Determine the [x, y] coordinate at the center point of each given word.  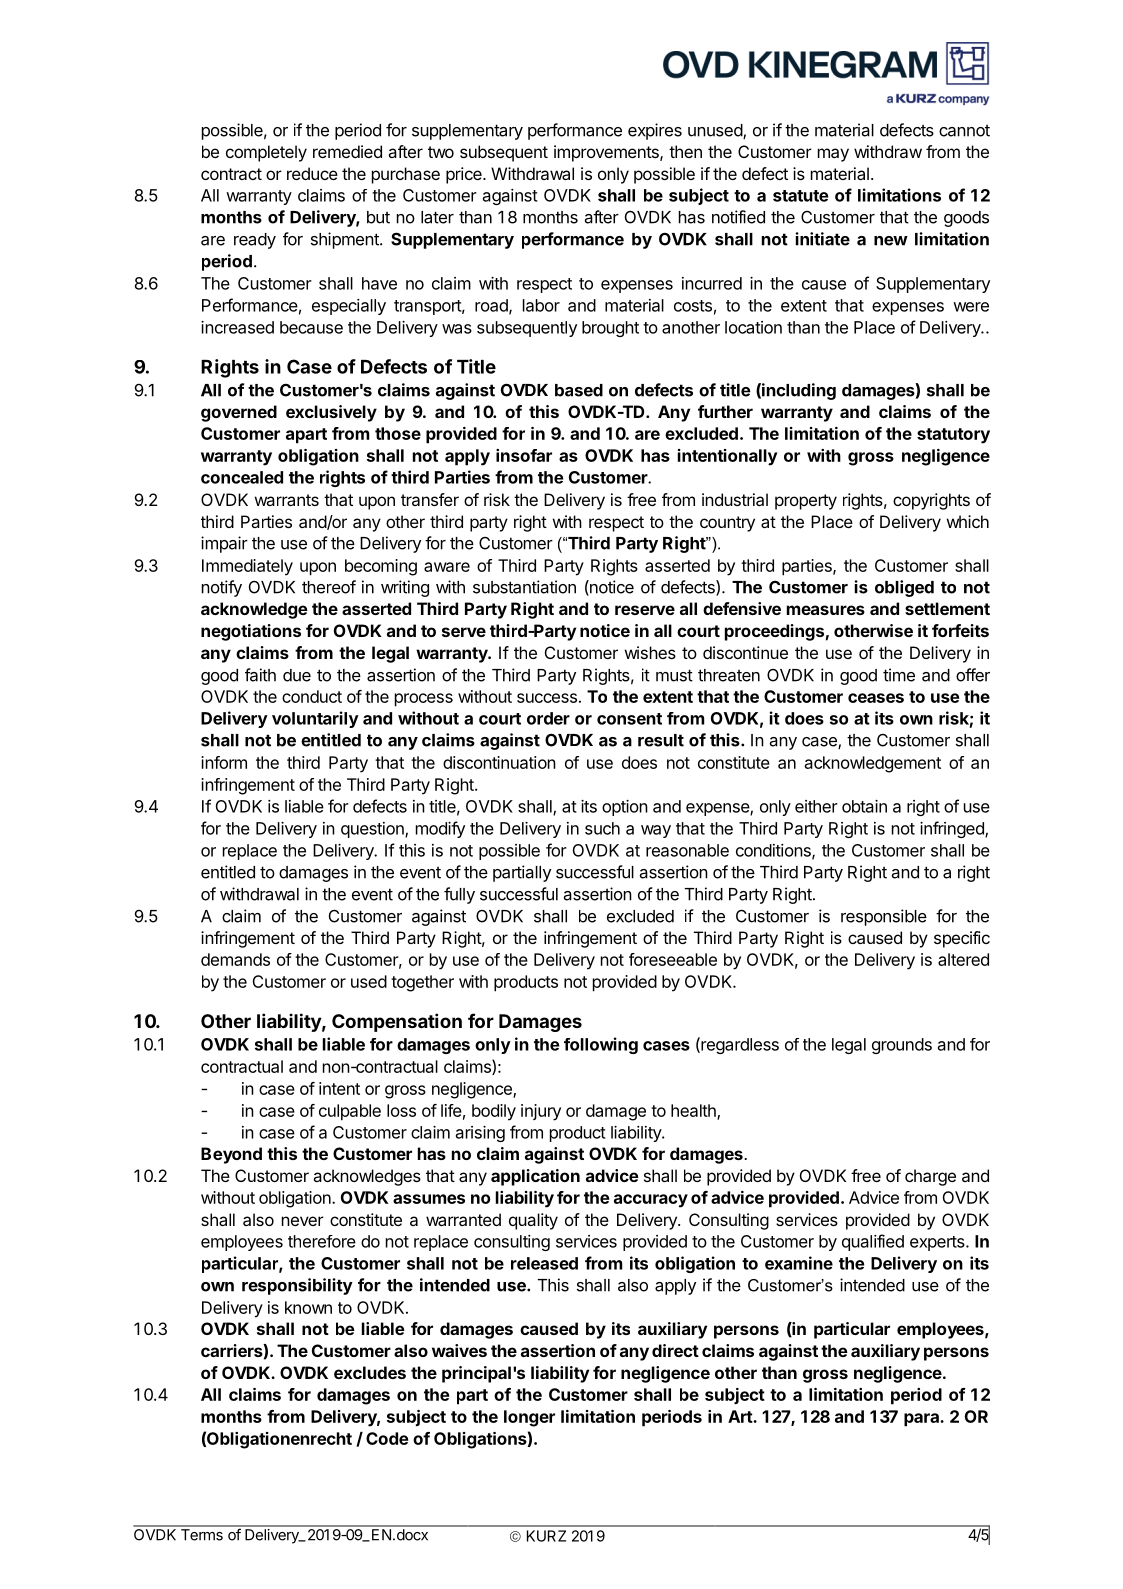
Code [387, 1438]
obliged [904, 588]
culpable [350, 1112]
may [833, 155]
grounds [902, 1046]
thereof [329, 587]
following [601, 1045]
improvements [607, 153]
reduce [312, 173]
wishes [650, 652]
